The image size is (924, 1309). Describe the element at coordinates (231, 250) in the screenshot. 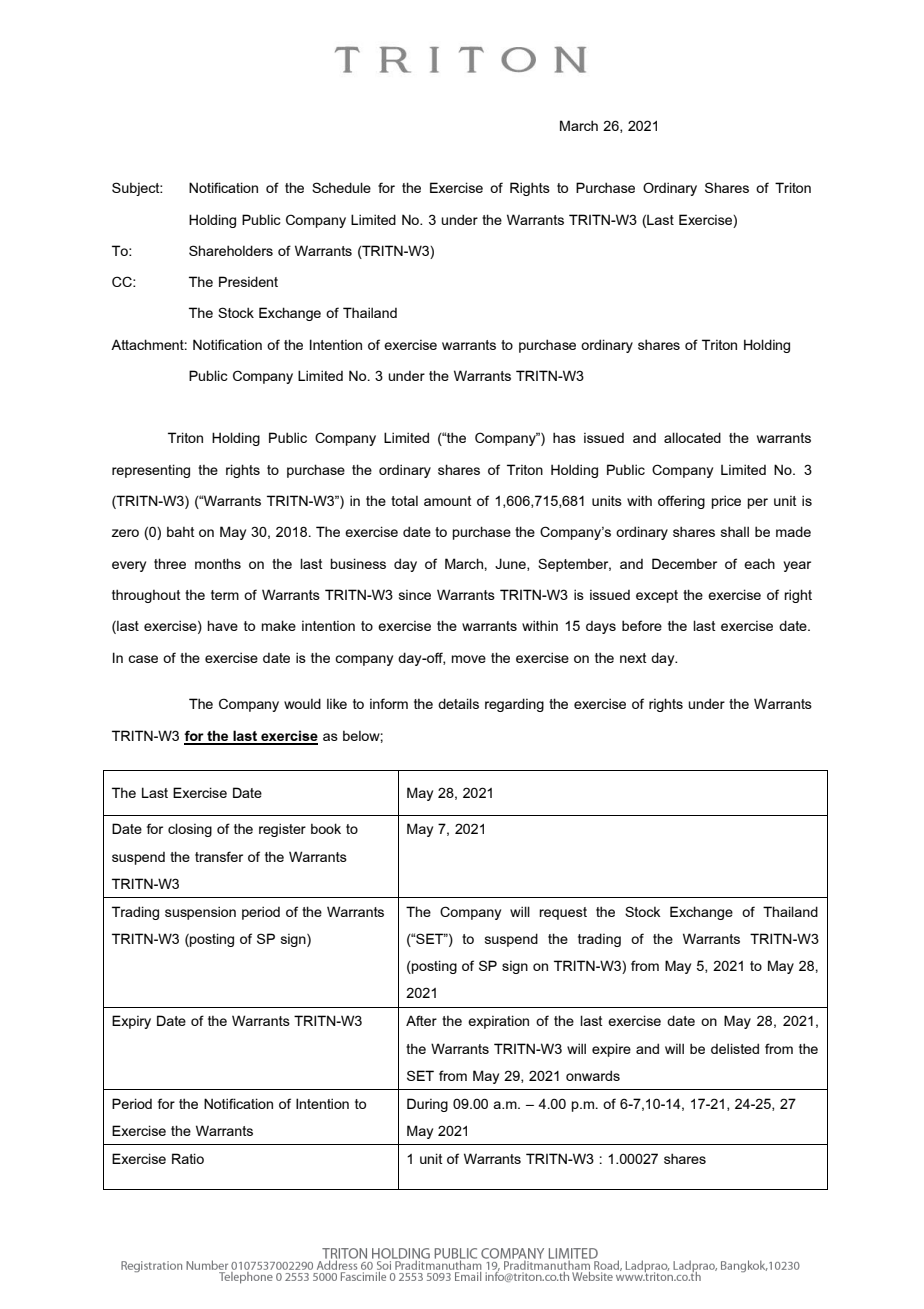

I see `Shareholders` at that location.
